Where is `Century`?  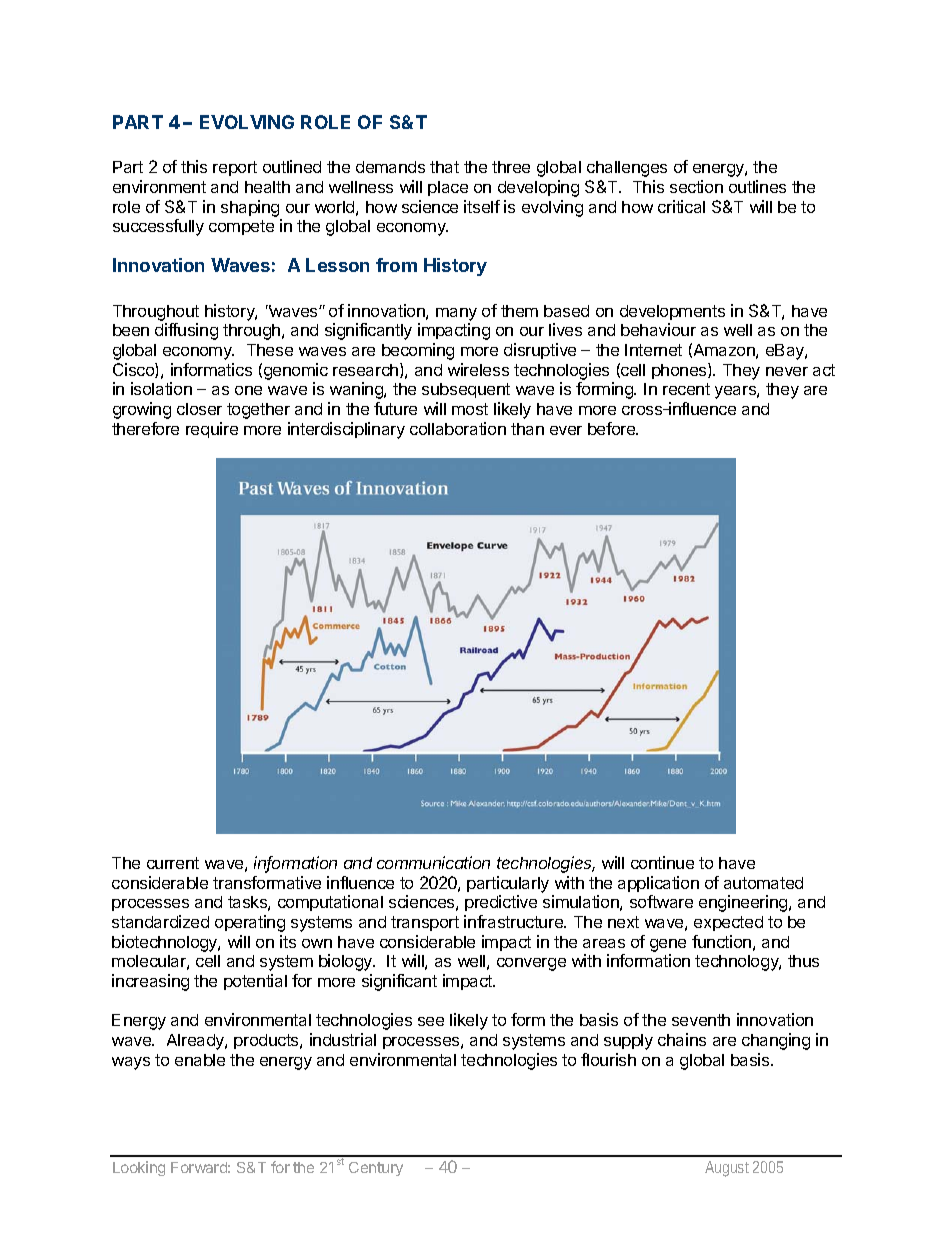 Century is located at coordinates (376, 1169).
